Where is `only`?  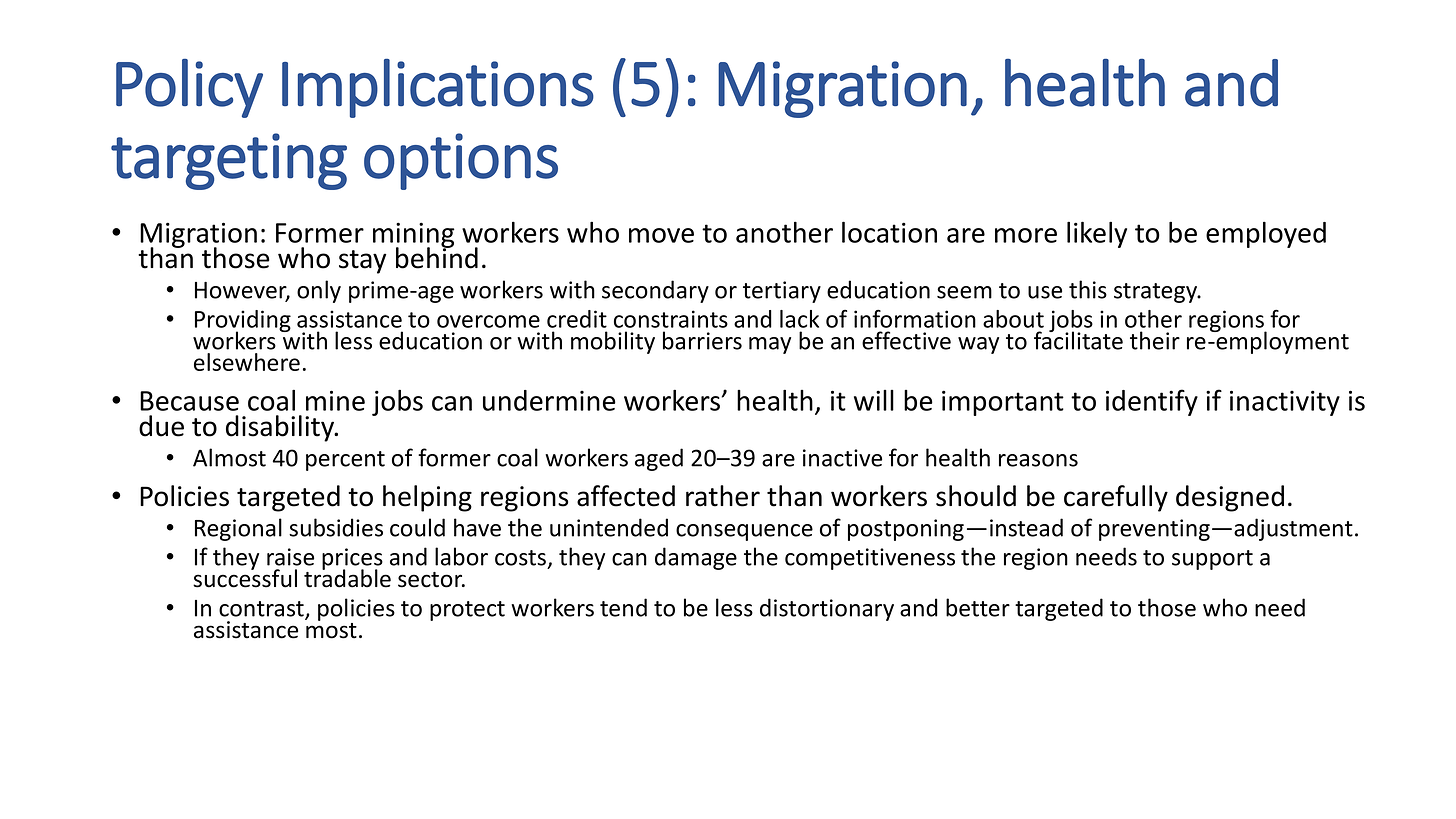
only is located at coordinates (319, 291).
